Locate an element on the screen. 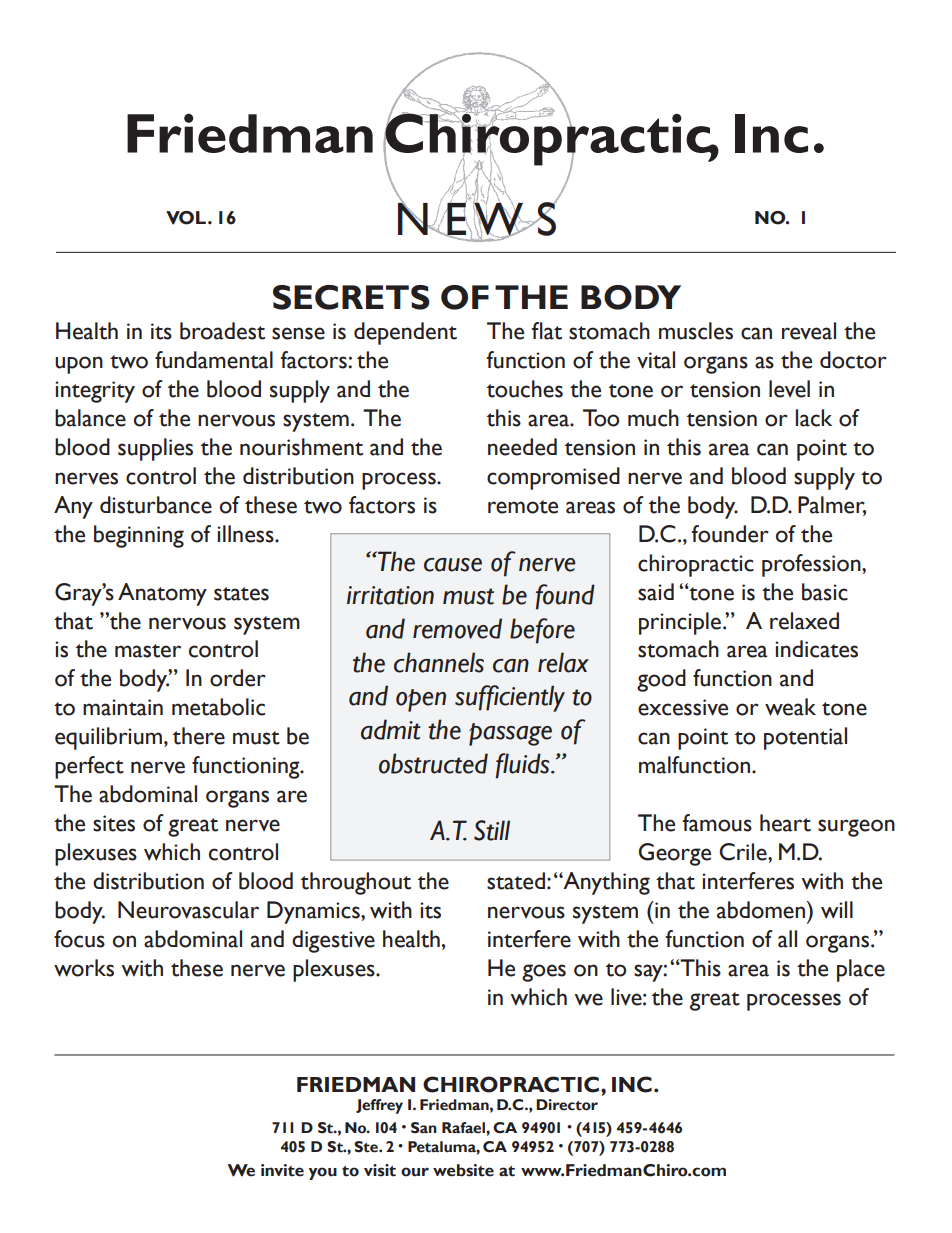  website is located at coordinates (463, 1170).
